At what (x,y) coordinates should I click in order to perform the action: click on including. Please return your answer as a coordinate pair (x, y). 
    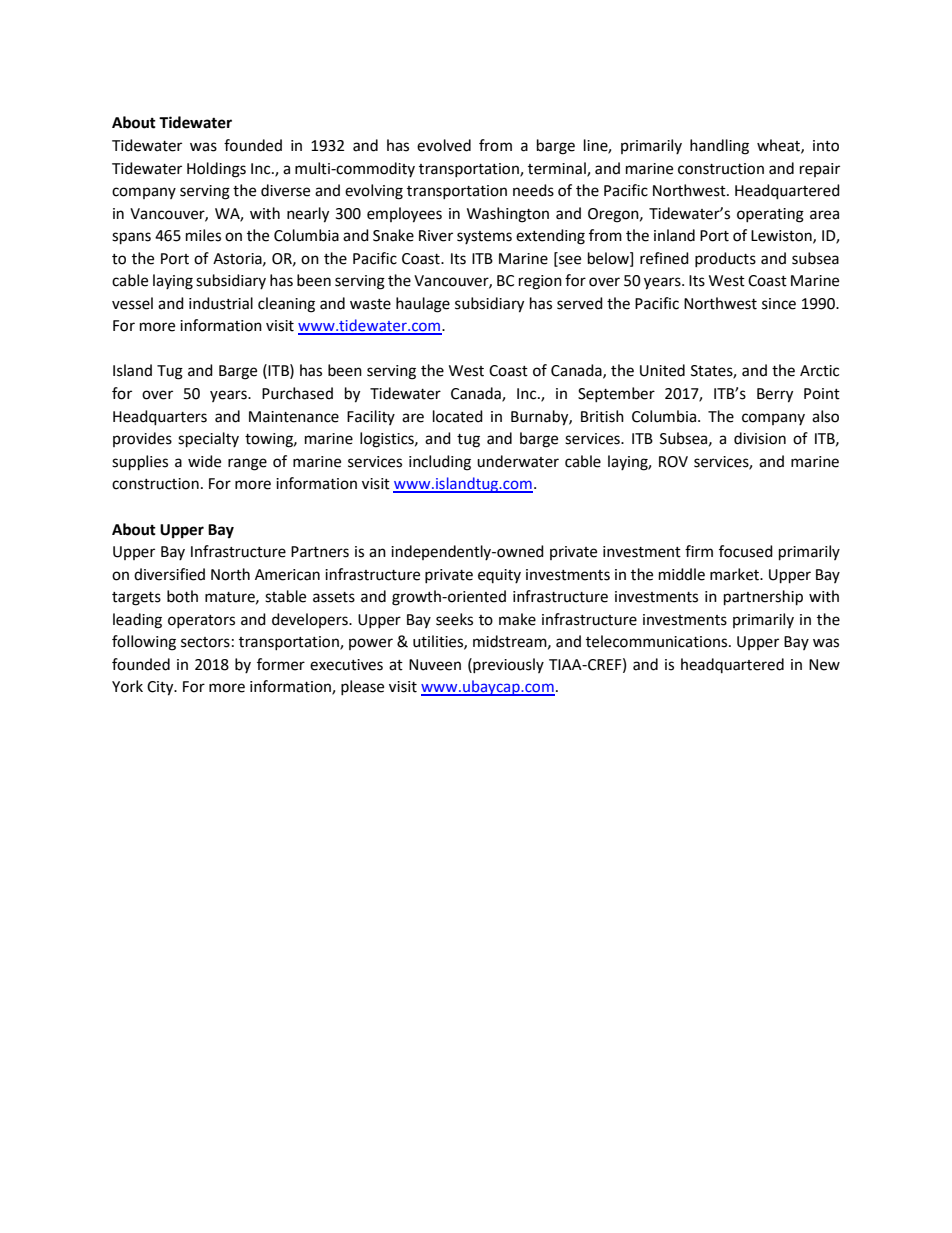
    Looking at the image, I should click on (440, 463).
